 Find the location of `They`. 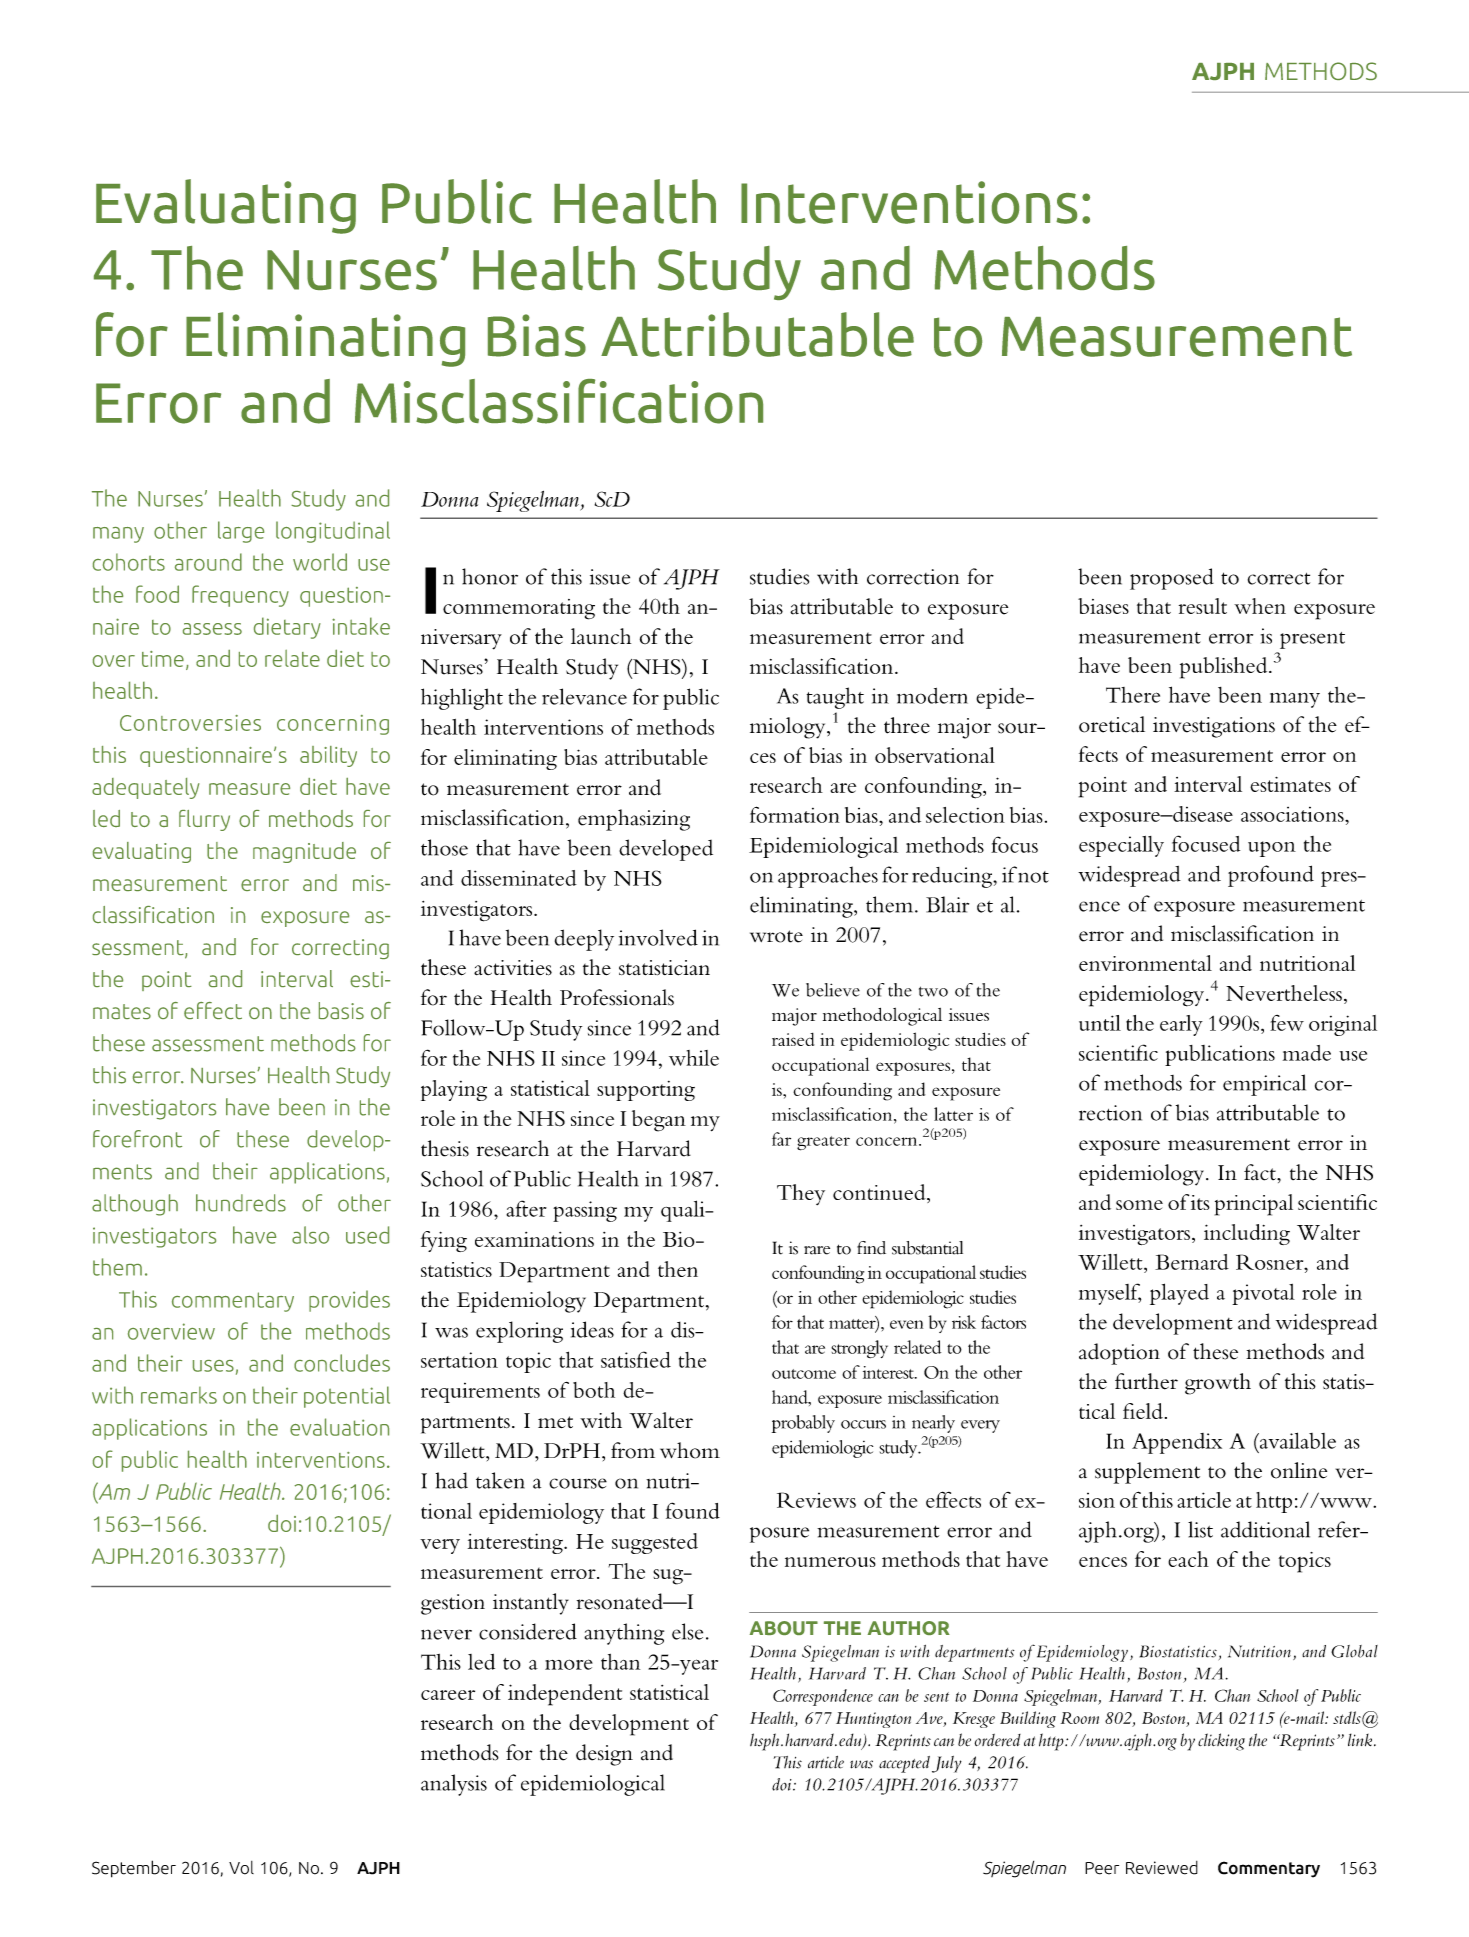

They is located at coordinates (801, 1194).
